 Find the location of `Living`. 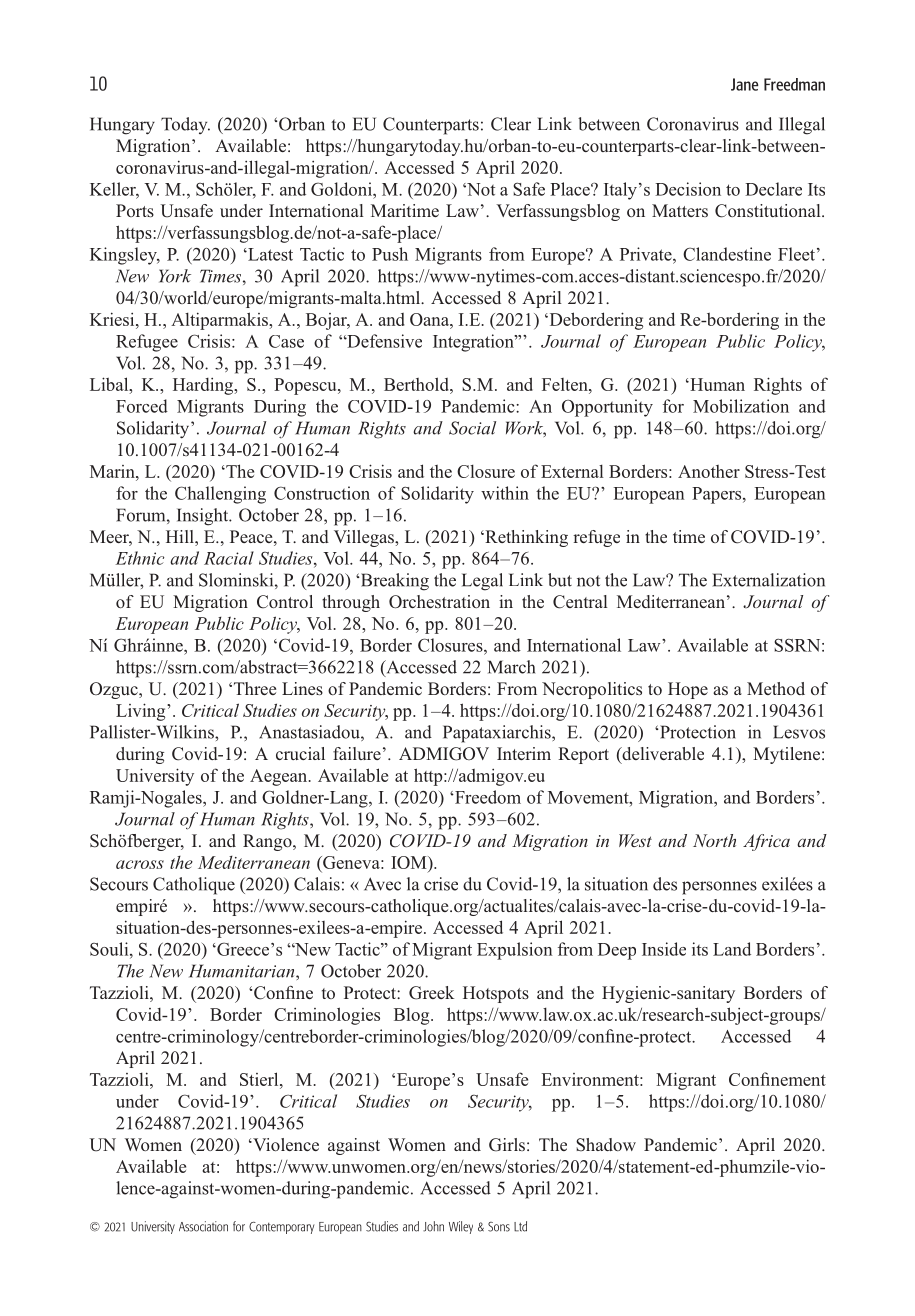

Living is located at coordinates (142, 712).
